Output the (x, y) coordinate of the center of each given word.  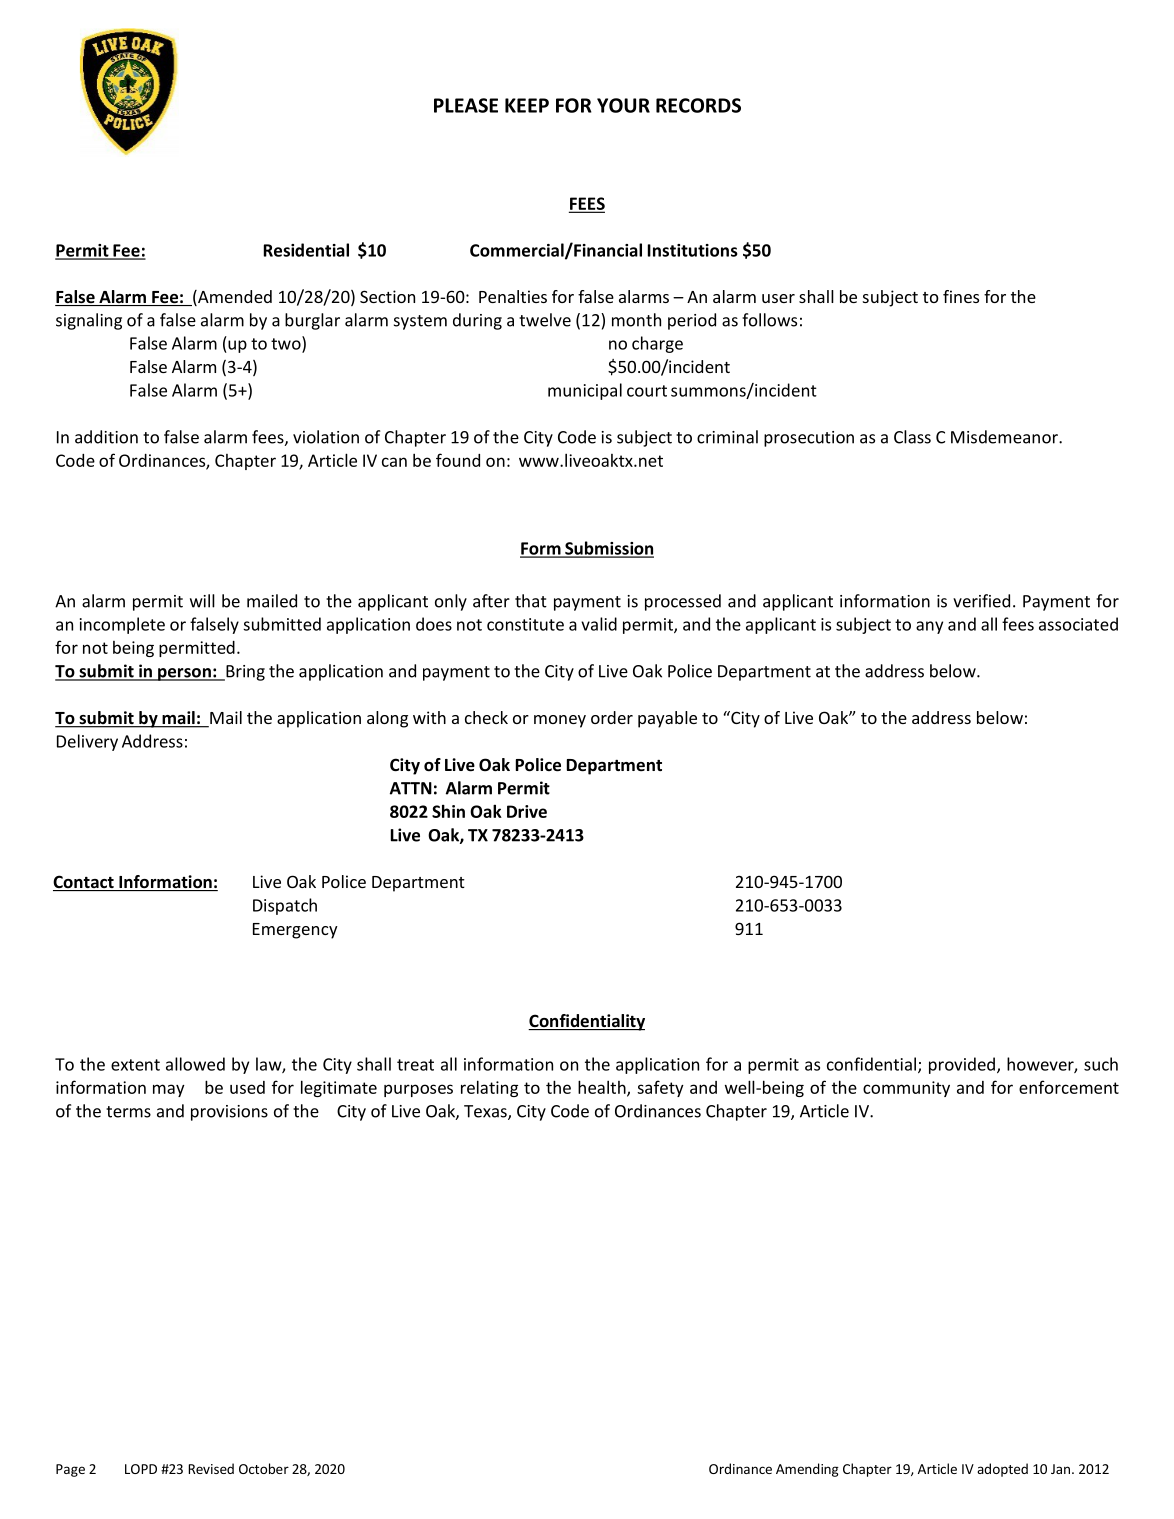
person (184, 674)
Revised (211, 1468)
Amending (807, 1470)
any (929, 627)
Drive (527, 811)
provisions (229, 1113)
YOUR (623, 105)
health (603, 1088)
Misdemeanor (1005, 437)
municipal (585, 391)
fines (961, 296)
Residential (306, 250)
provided (962, 1065)
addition (106, 437)
